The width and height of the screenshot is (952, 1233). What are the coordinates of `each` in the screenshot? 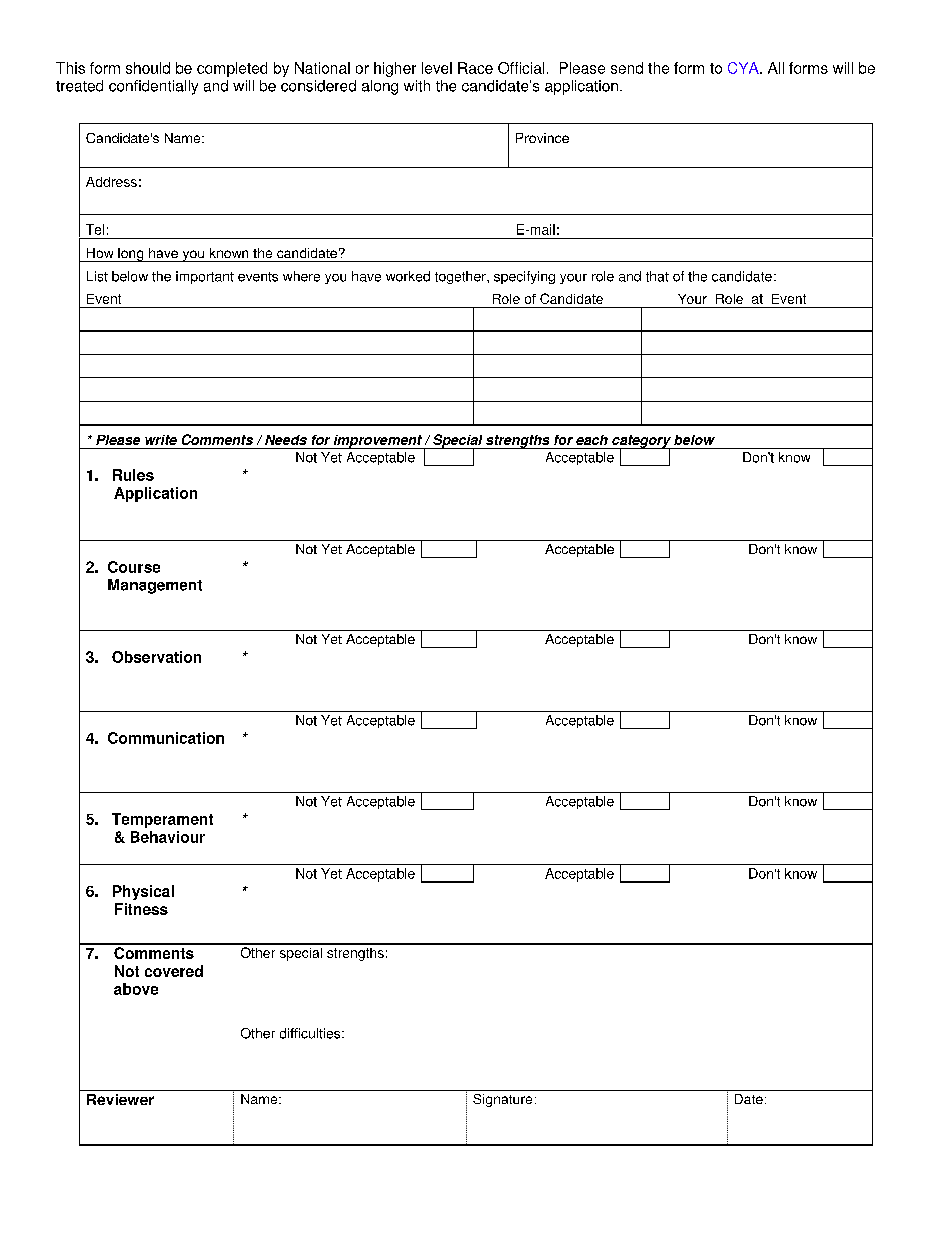 It's located at (592, 440).
